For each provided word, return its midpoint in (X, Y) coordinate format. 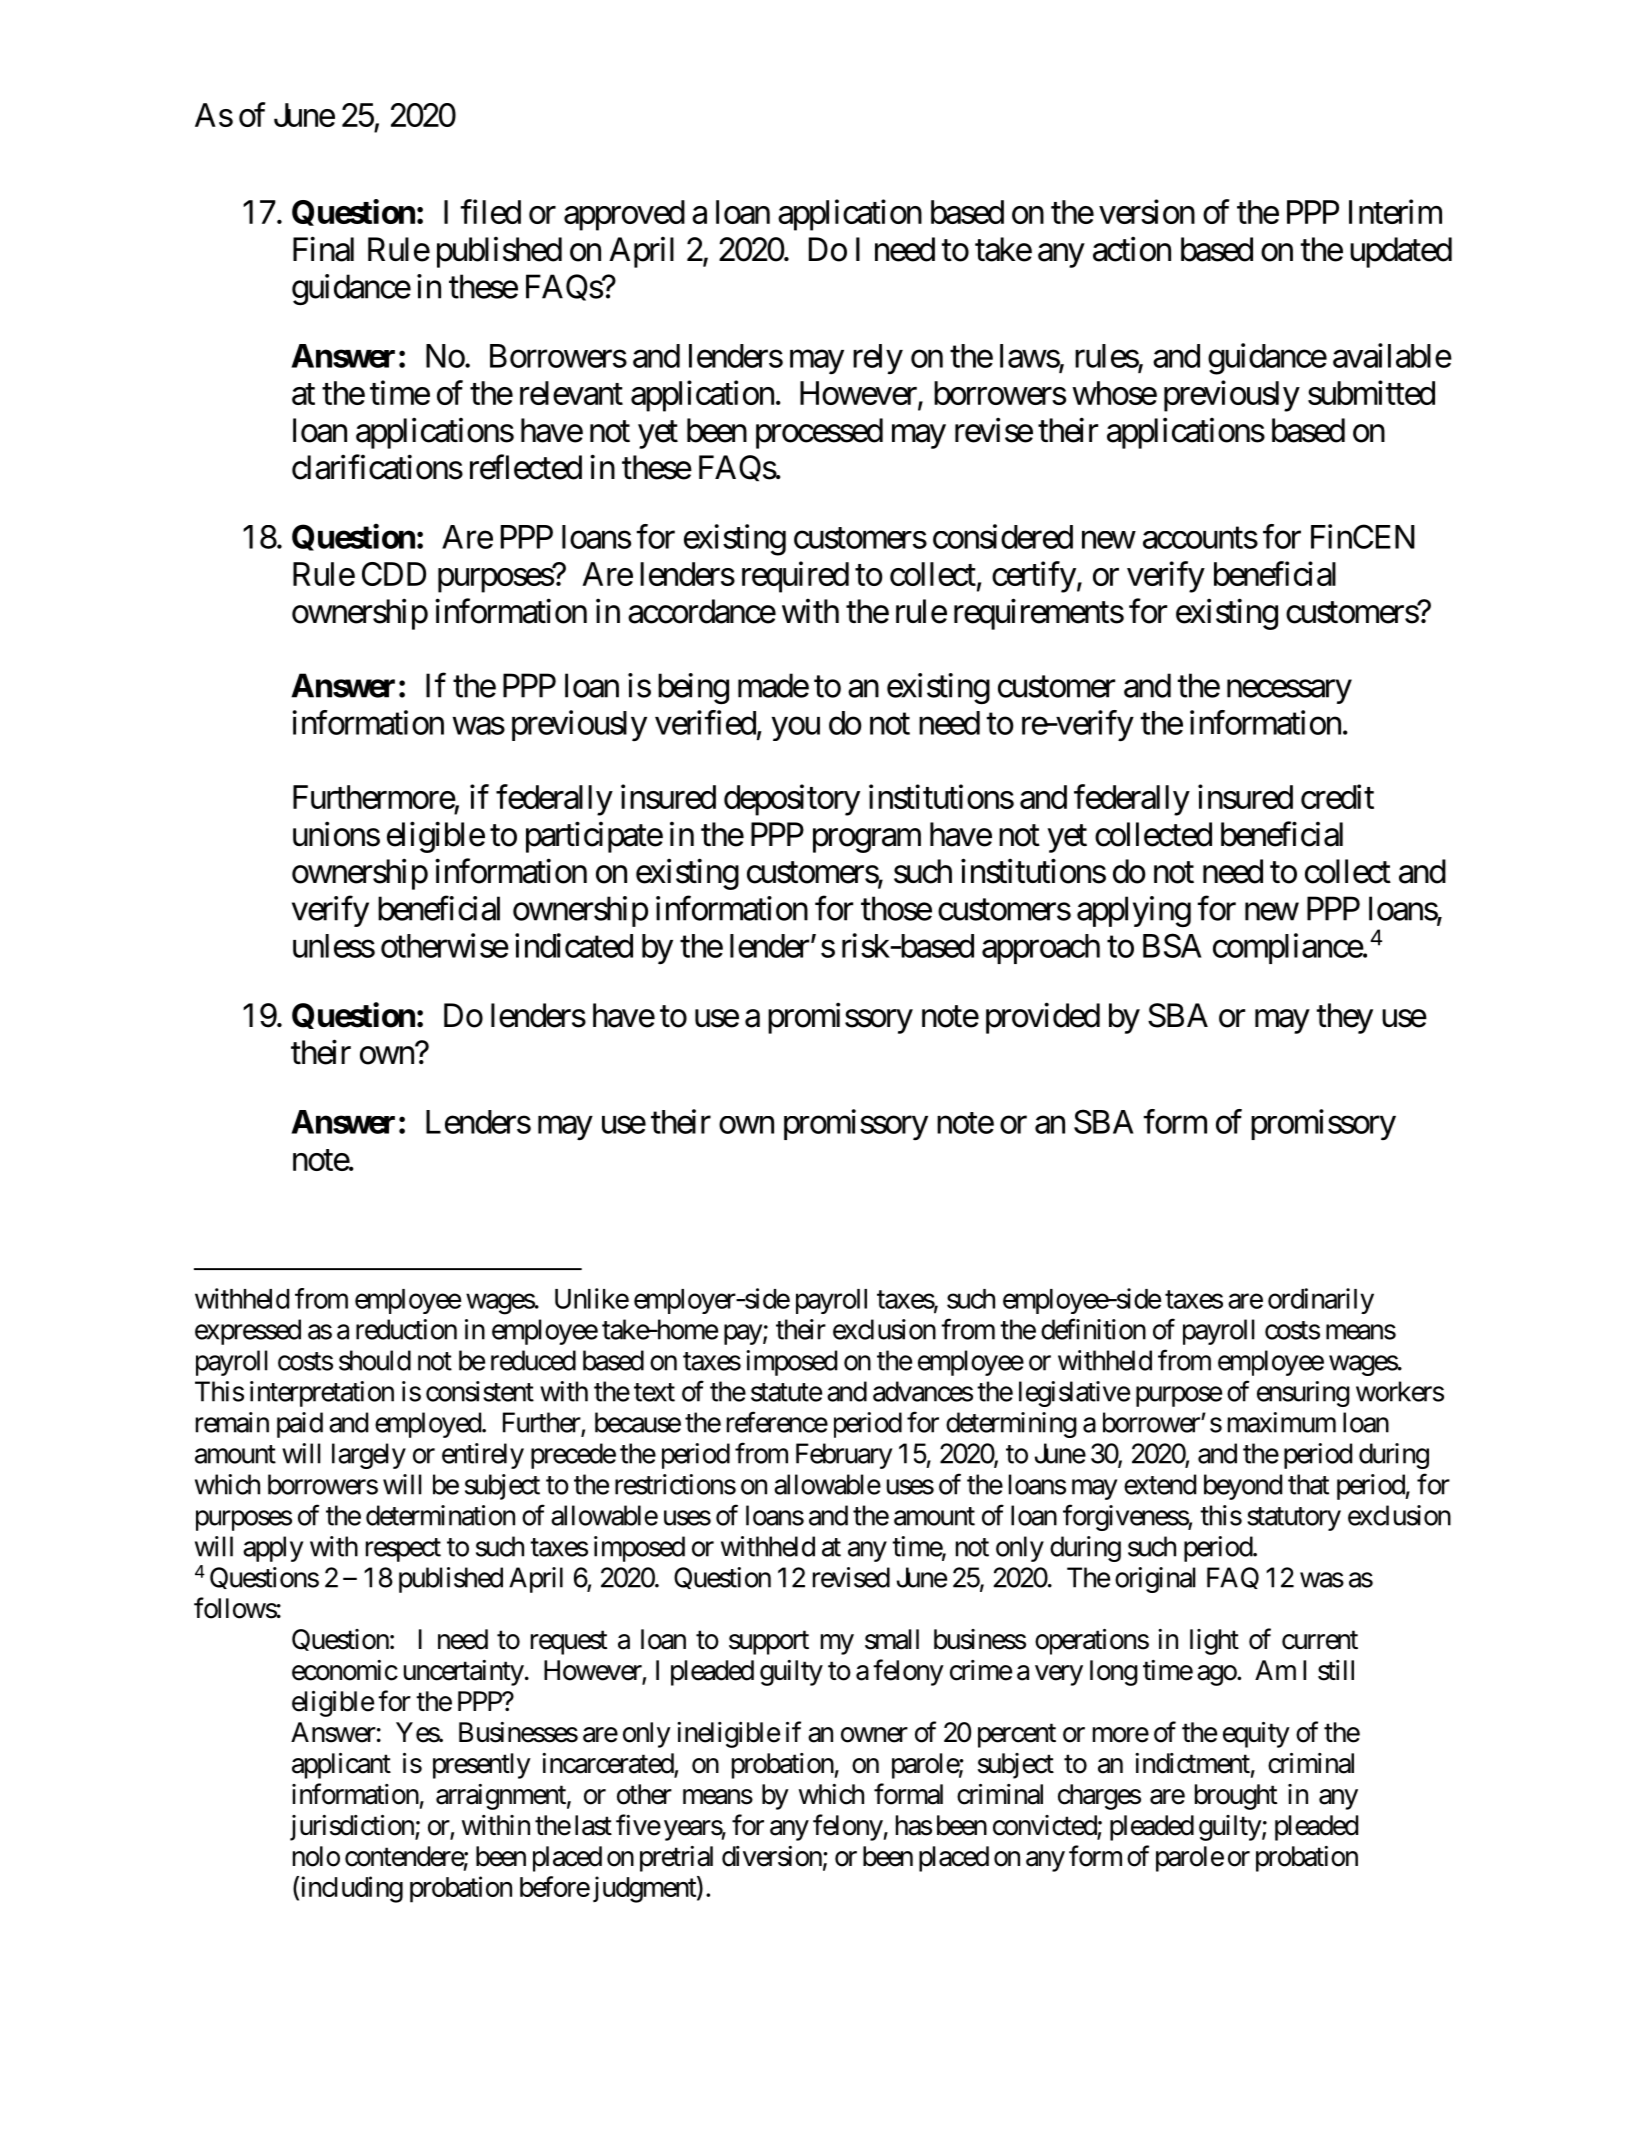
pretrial (676, 1859)
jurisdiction (353, 1828)
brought (1236, 1797)
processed (819, 433)
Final (323, 249)
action (1132, 249)
